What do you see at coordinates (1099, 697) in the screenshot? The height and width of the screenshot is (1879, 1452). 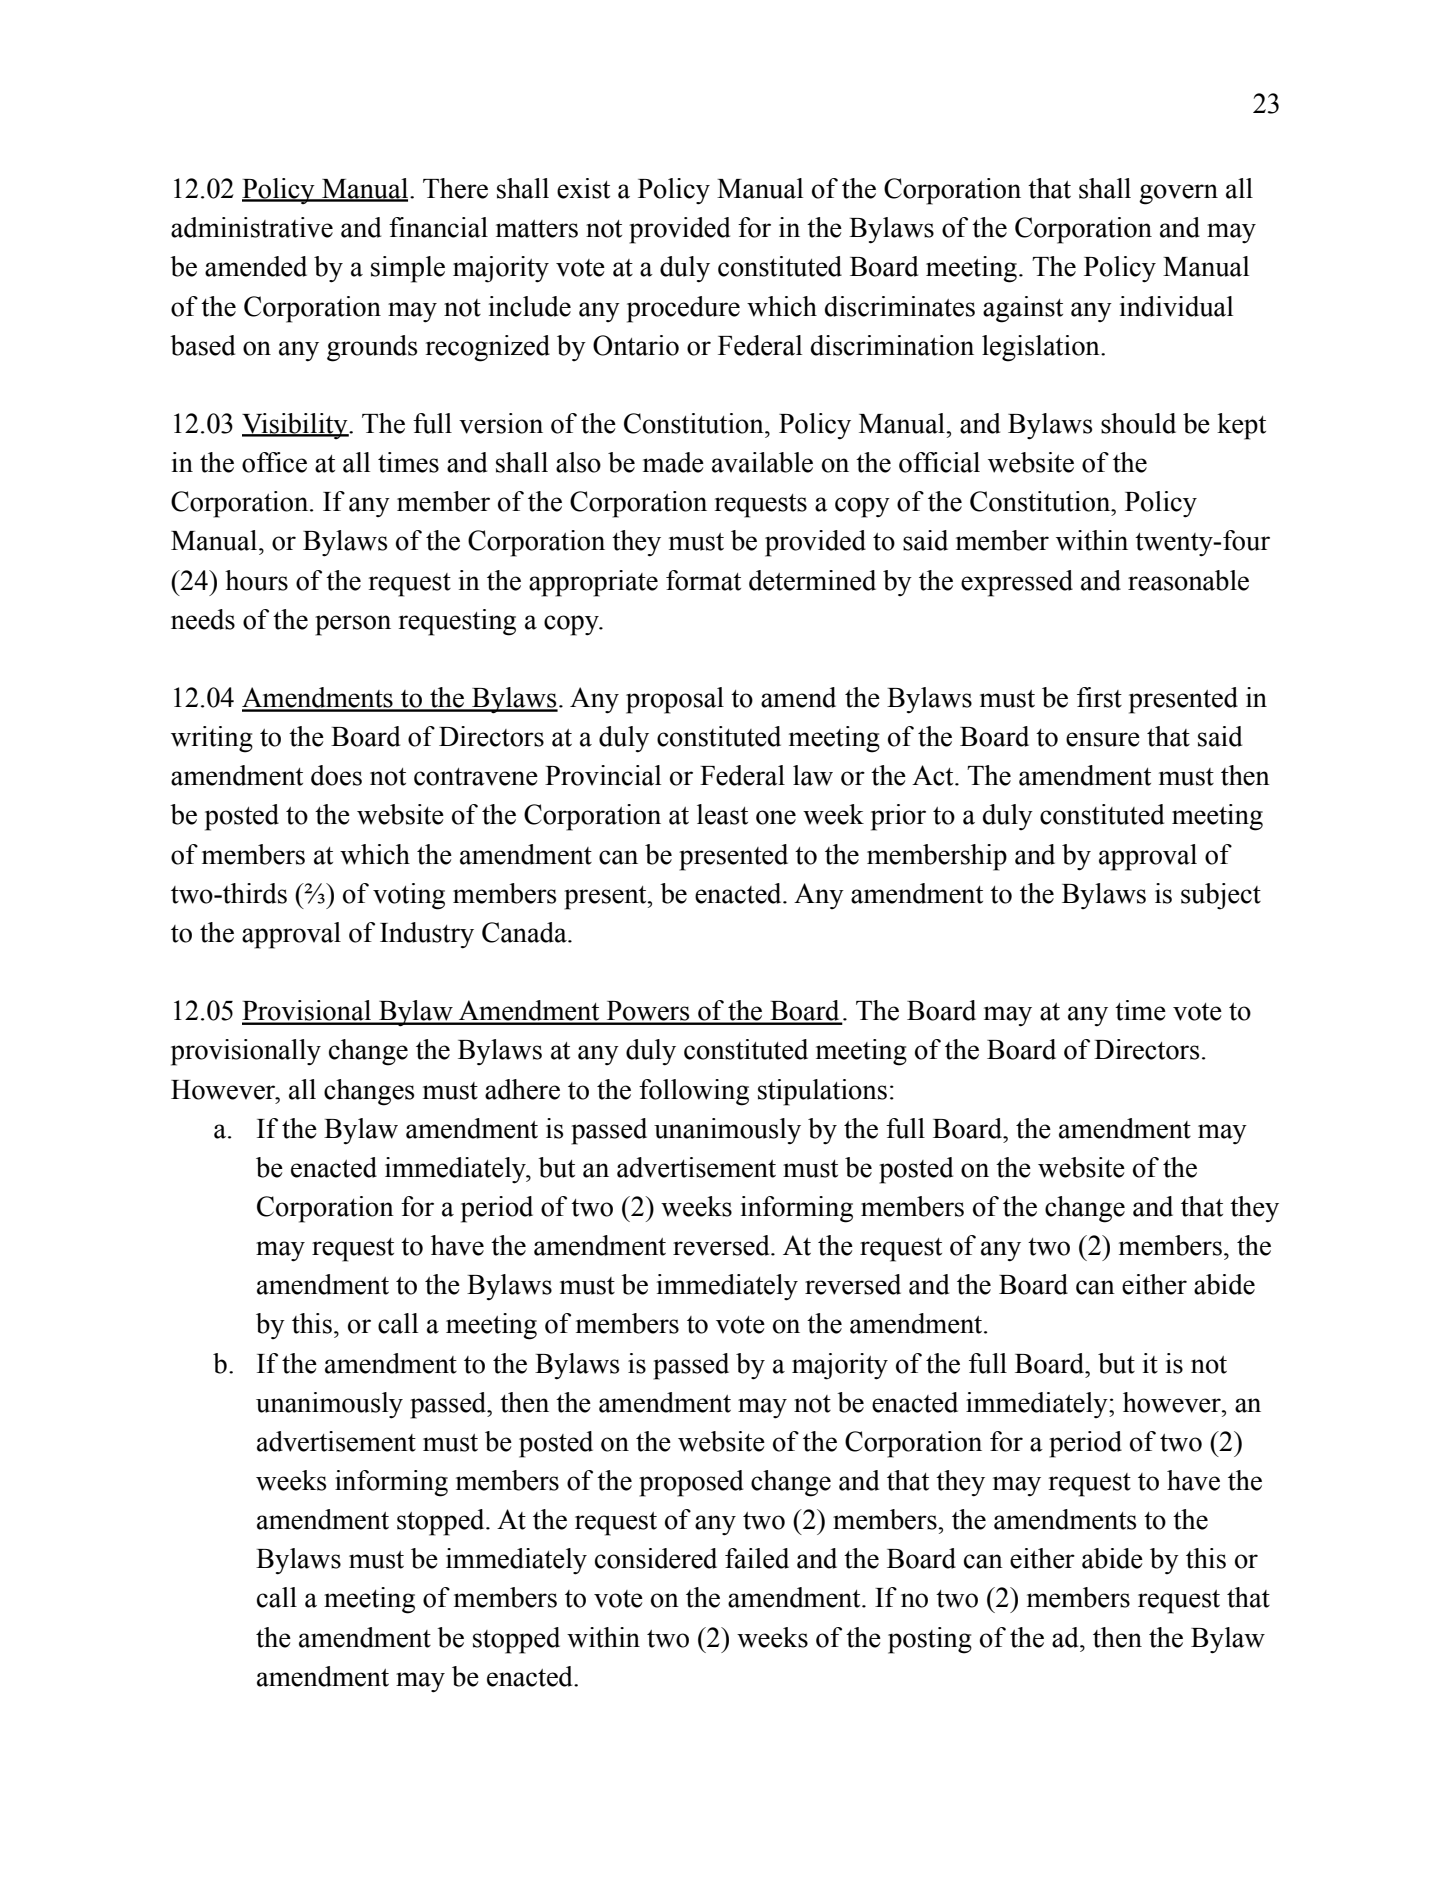 I see `first` at bounding box center [1099, 697].
